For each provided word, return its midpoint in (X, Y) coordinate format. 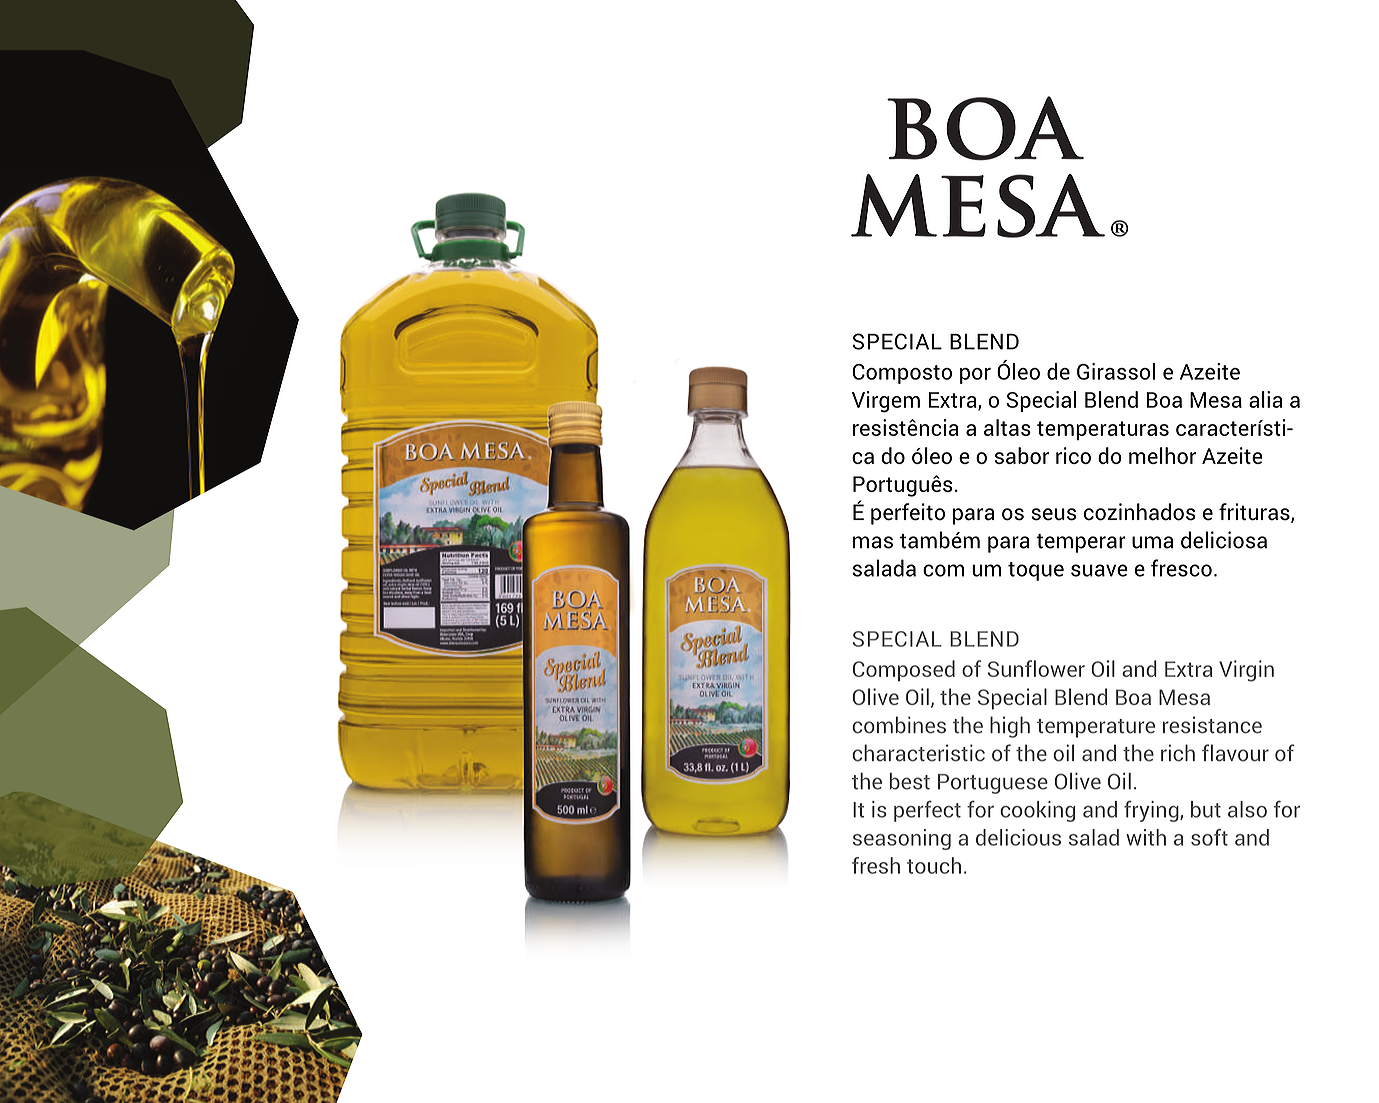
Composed (904, 671)
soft (1209, 837)
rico (1073, 455)
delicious (1018, 837)
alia (1265, 399)
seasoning (902, 839)
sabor (1022, 455)
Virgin (1246, 671)
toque (1036, 571)
